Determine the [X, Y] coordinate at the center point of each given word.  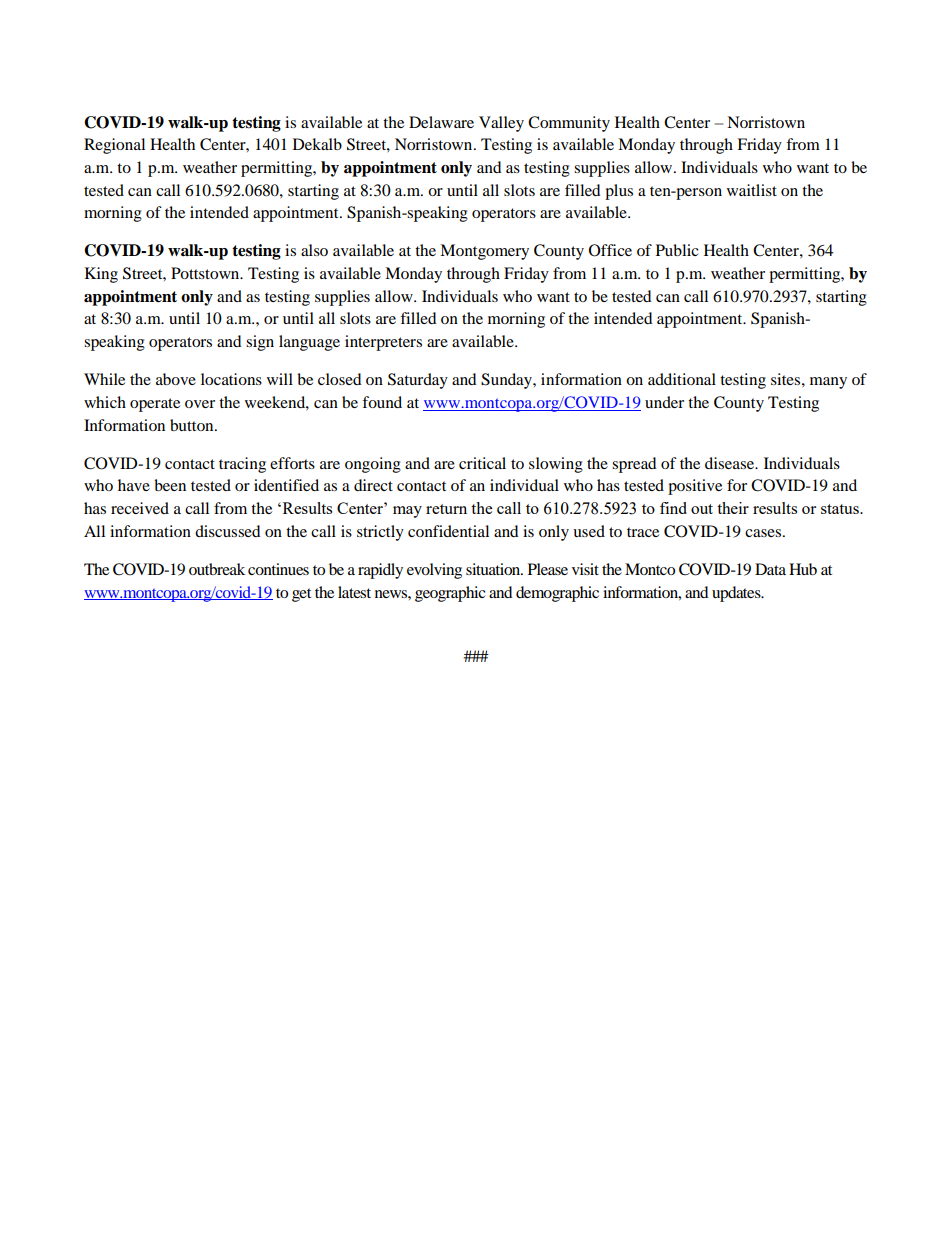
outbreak [217, 569]
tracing [242, 465]
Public [677, 250]
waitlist [752, 190]
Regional [114, 146]
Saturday [418, 381]
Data [770, 569]
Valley [501, 124]
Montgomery [484, 252]
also [314, 250]
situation [494, 569]
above [176, 379]
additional [682, 379]
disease [731, 463]
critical [482, 463]
